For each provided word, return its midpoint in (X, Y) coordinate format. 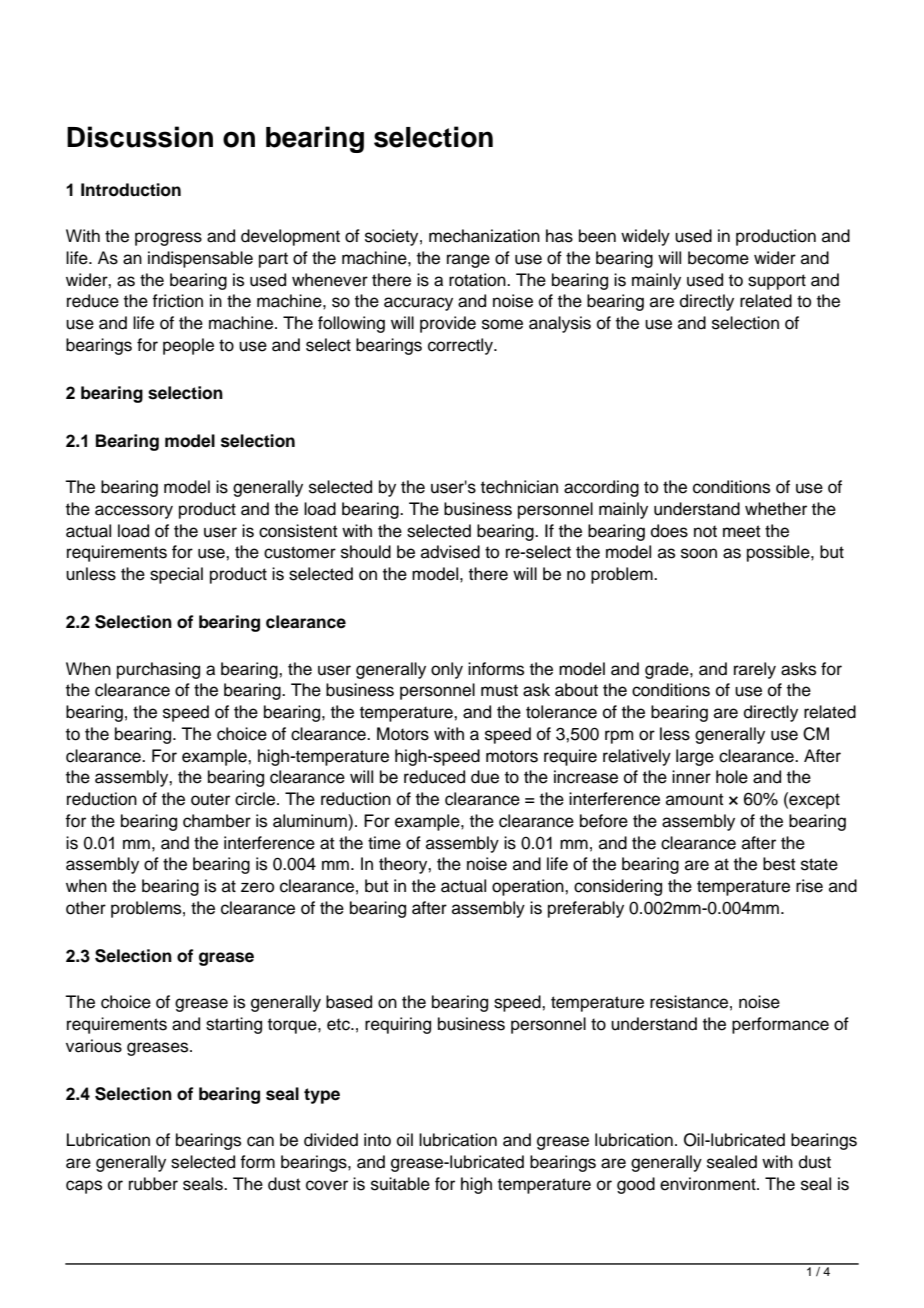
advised (450, 552)
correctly (461, 346)
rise (809, 886)
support (777, 282)
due (485, 777)
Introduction (131, 190)
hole (732, 777)
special (176, 575)
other (86, 908)
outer (210, 799)
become (718, 258)
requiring (398, 1025)
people (188, 346)
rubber (153, 1184)
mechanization (484, 236)
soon (699, 553)
